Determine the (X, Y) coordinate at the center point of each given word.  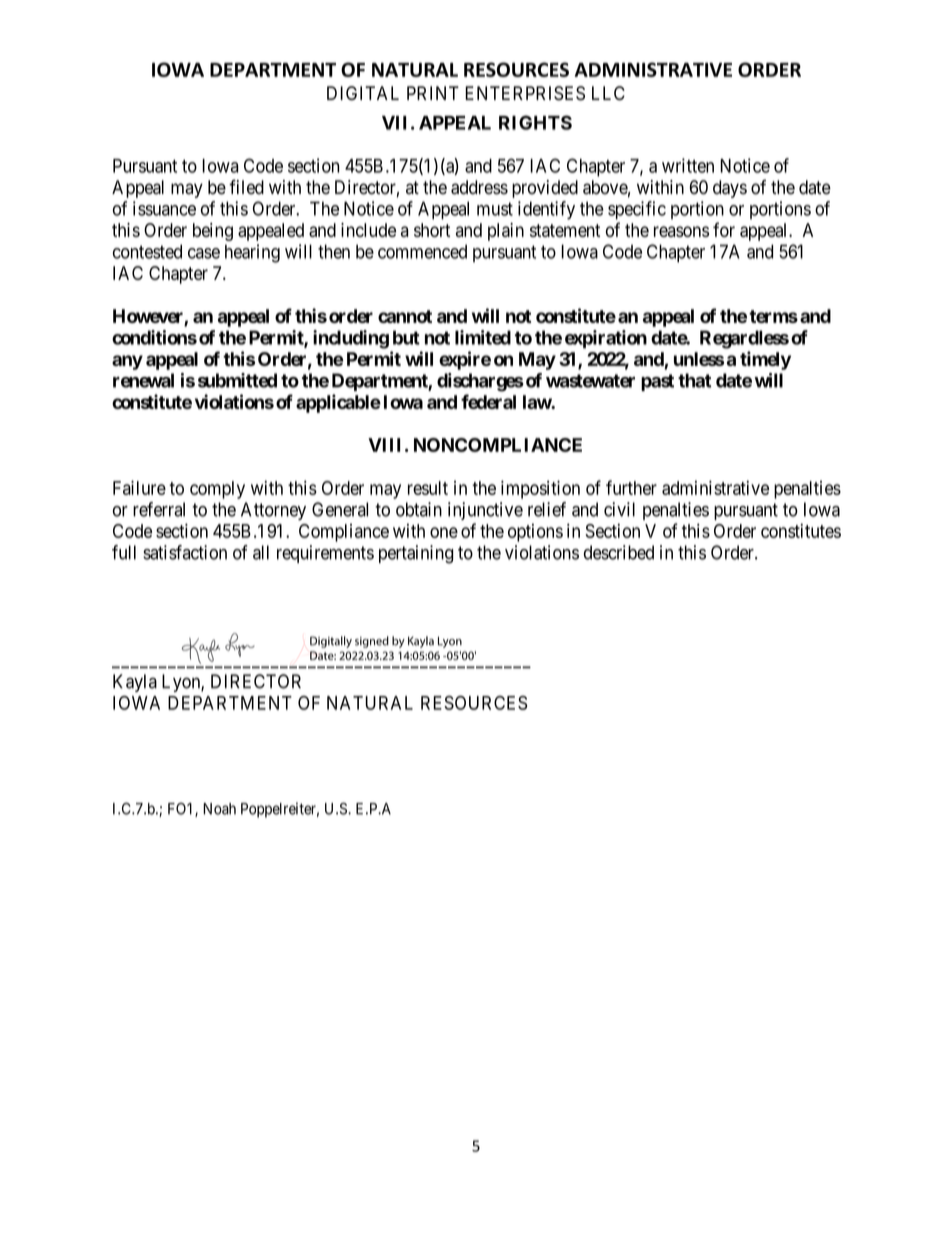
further (631, 487)
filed (246, 187)
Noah (219, 809)
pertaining (416, 554)
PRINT (433, 93)
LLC (608, 93)
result (428, 488)
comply (217, 490)
